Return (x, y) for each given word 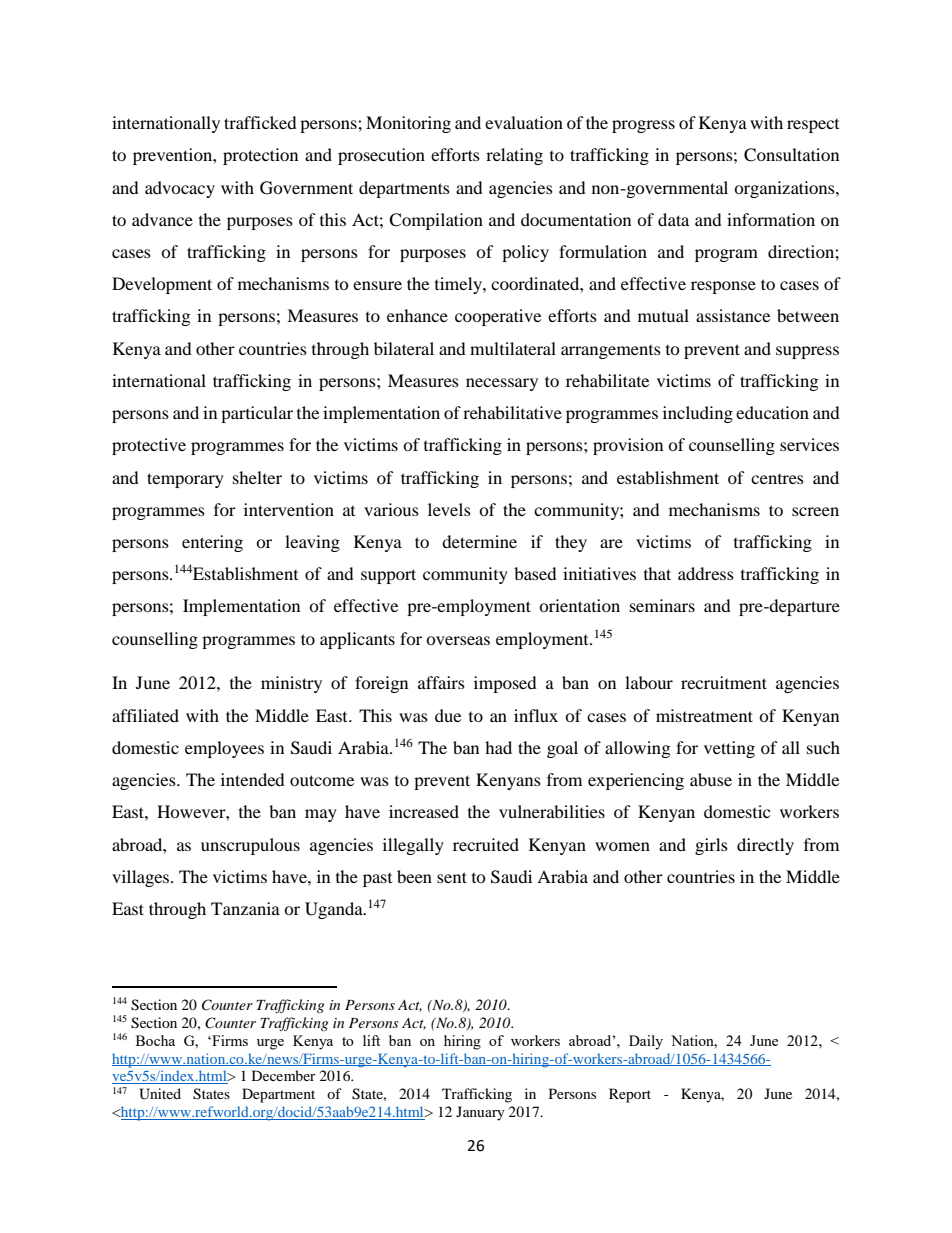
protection (260, 156)
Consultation (791, 155)
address (706, 573)
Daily (646, 1042)
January (480, 1113)
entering (212, 543)
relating (514, 156)
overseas (458, 640)
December (284, 1075)
